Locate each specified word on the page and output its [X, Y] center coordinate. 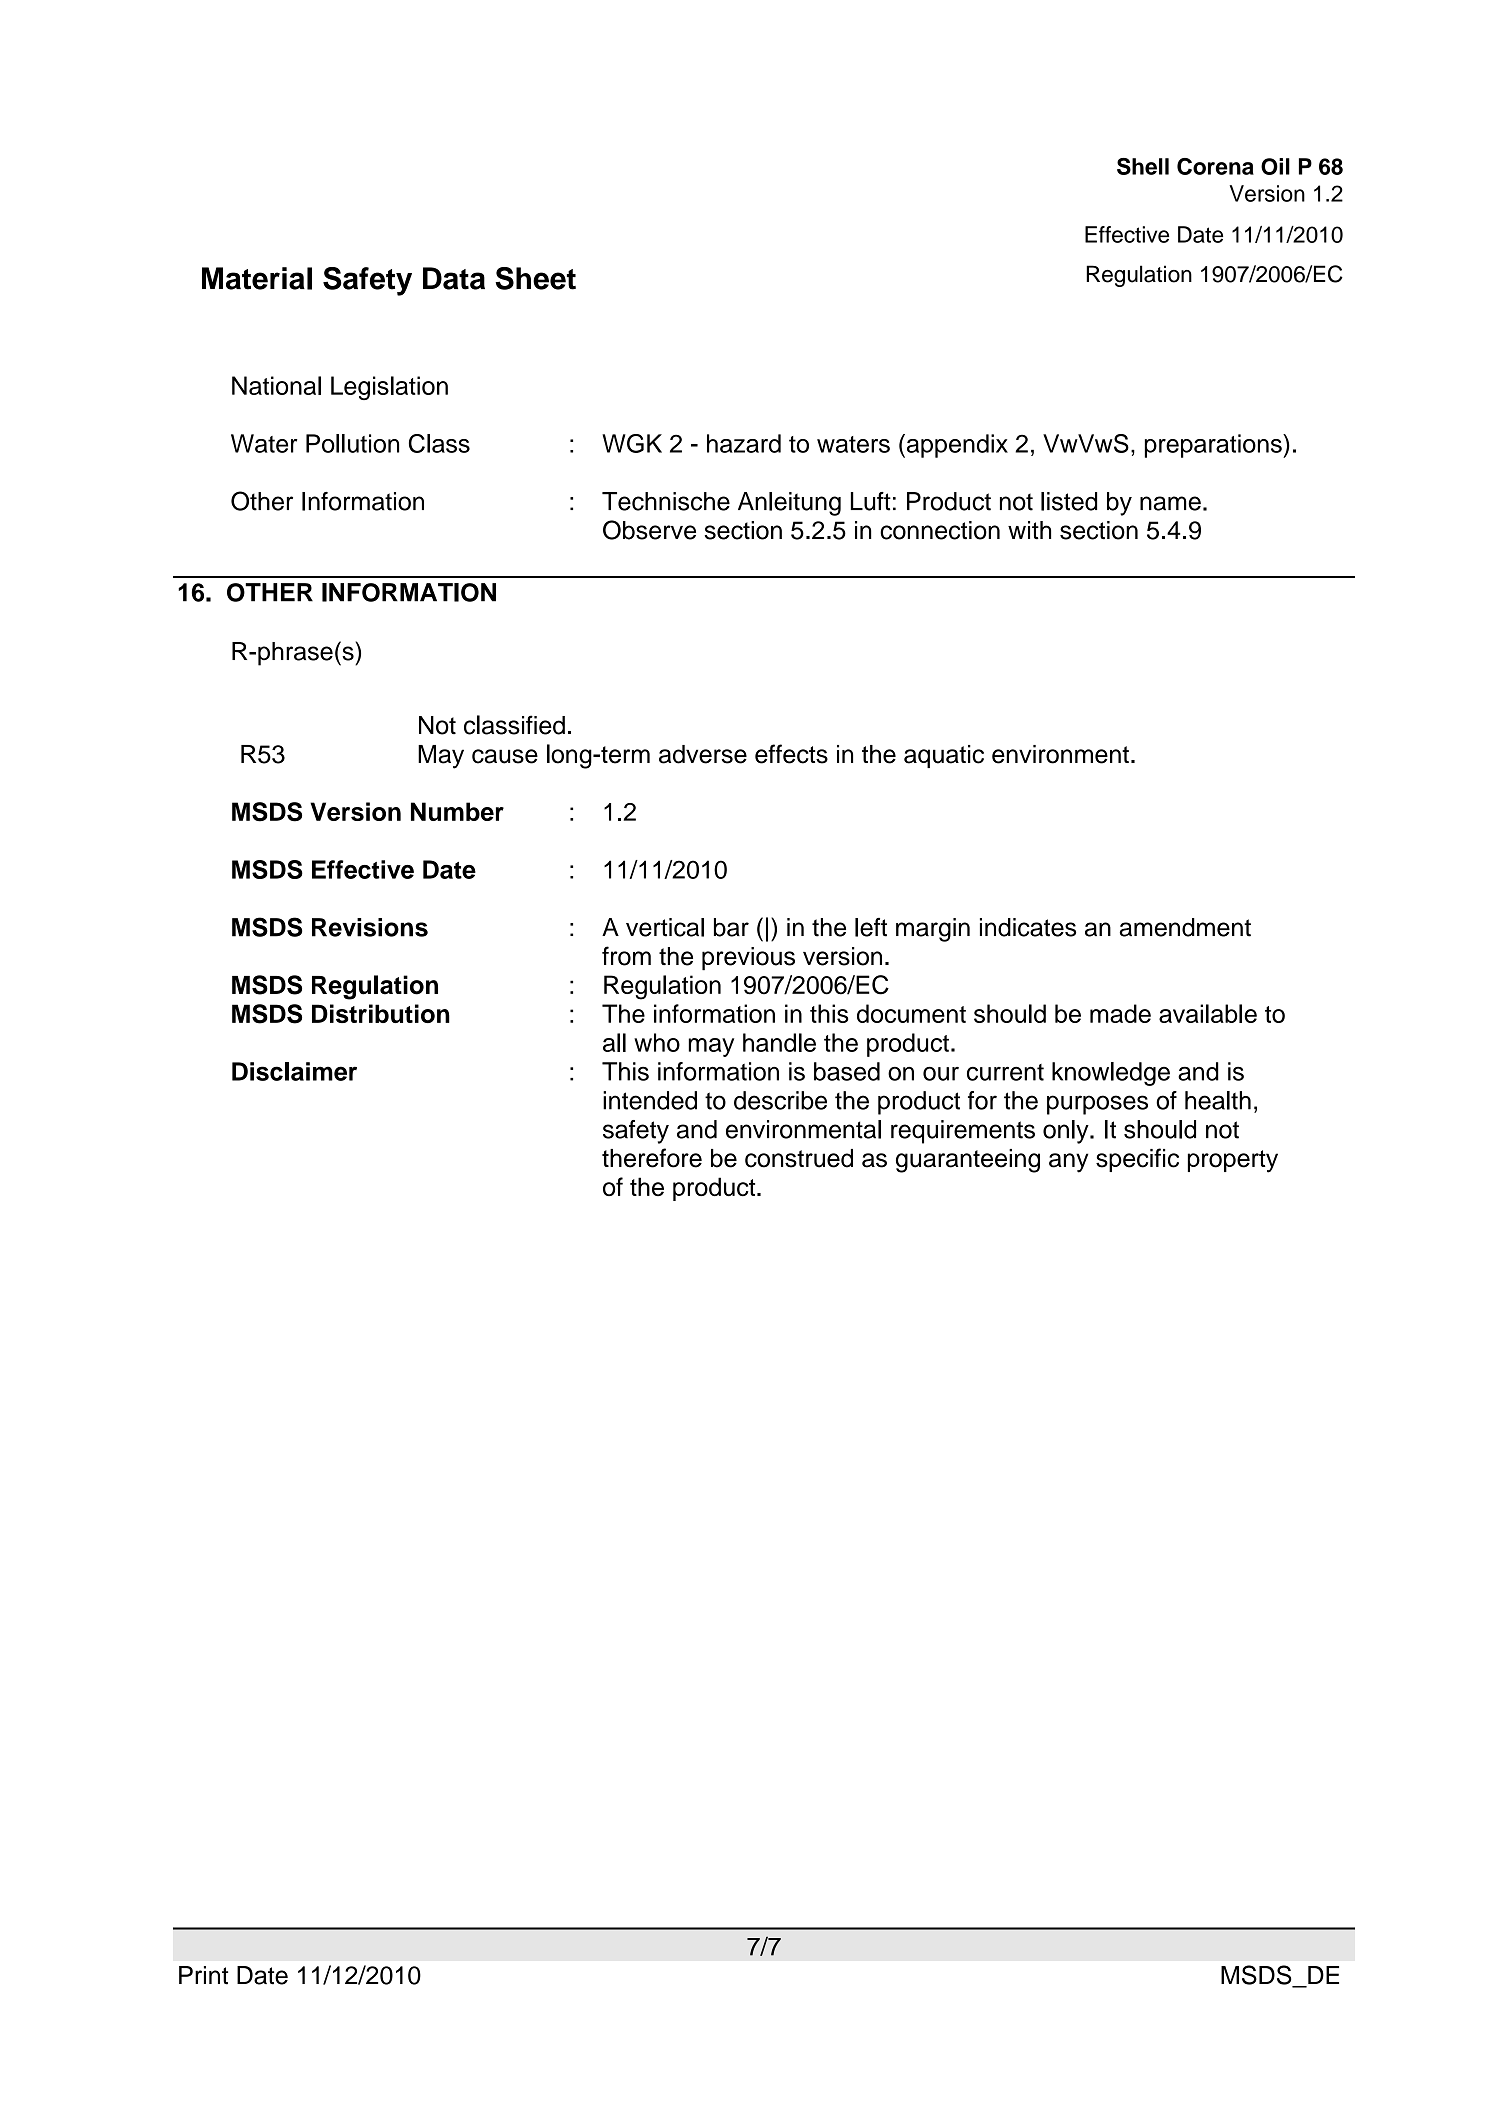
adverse [703, 754]
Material [257, 278]
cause [505, 756]
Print [203, 1975]
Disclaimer [294, 1071]
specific [1137, 1160]
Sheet [535, 278]
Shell [1143, 166]
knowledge [1111, 1074]
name [1170, 503]
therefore [652, 1158]
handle [779, 1042]
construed [799, 1158]
